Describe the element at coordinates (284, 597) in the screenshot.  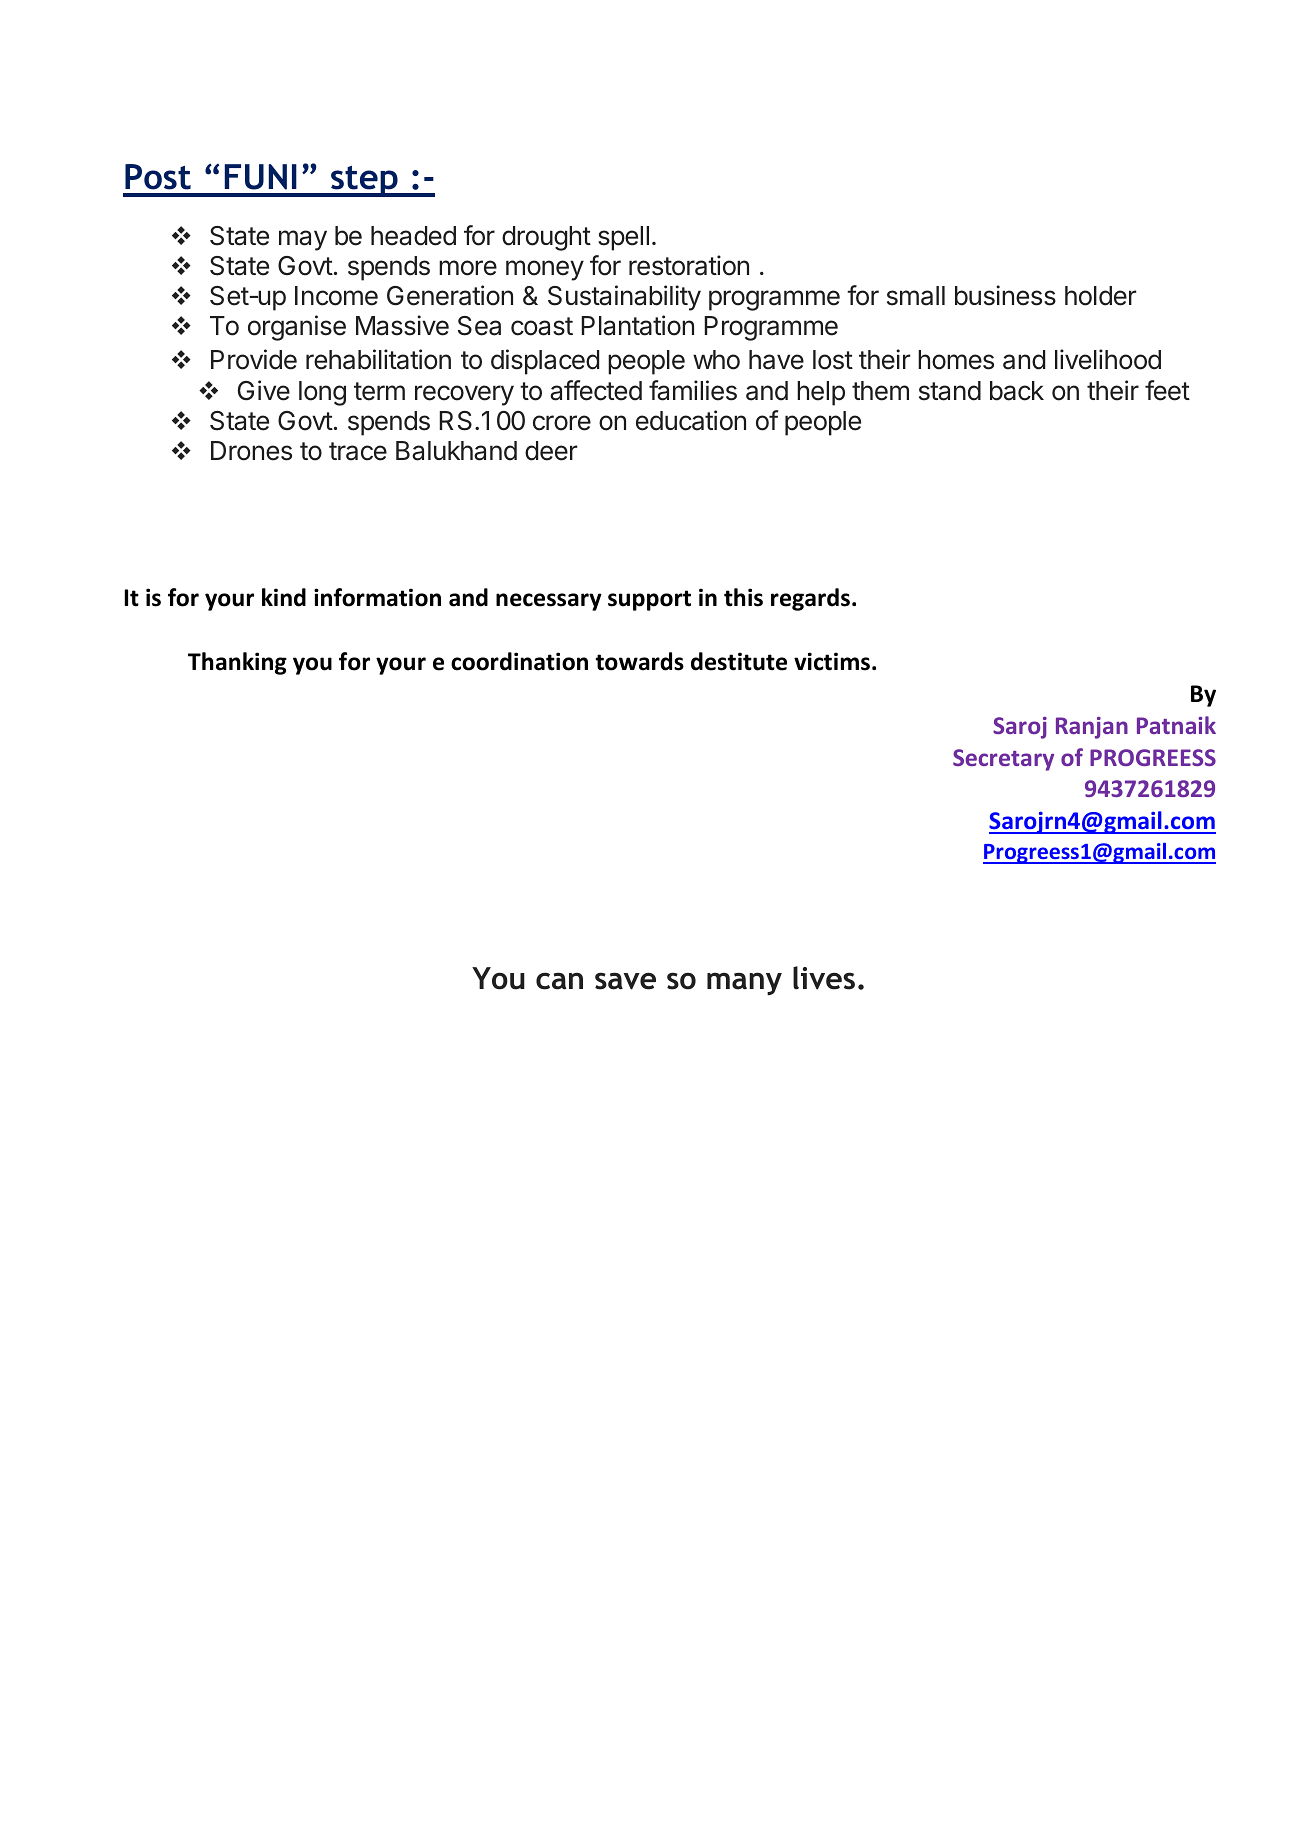
I see `kind` at that location.
